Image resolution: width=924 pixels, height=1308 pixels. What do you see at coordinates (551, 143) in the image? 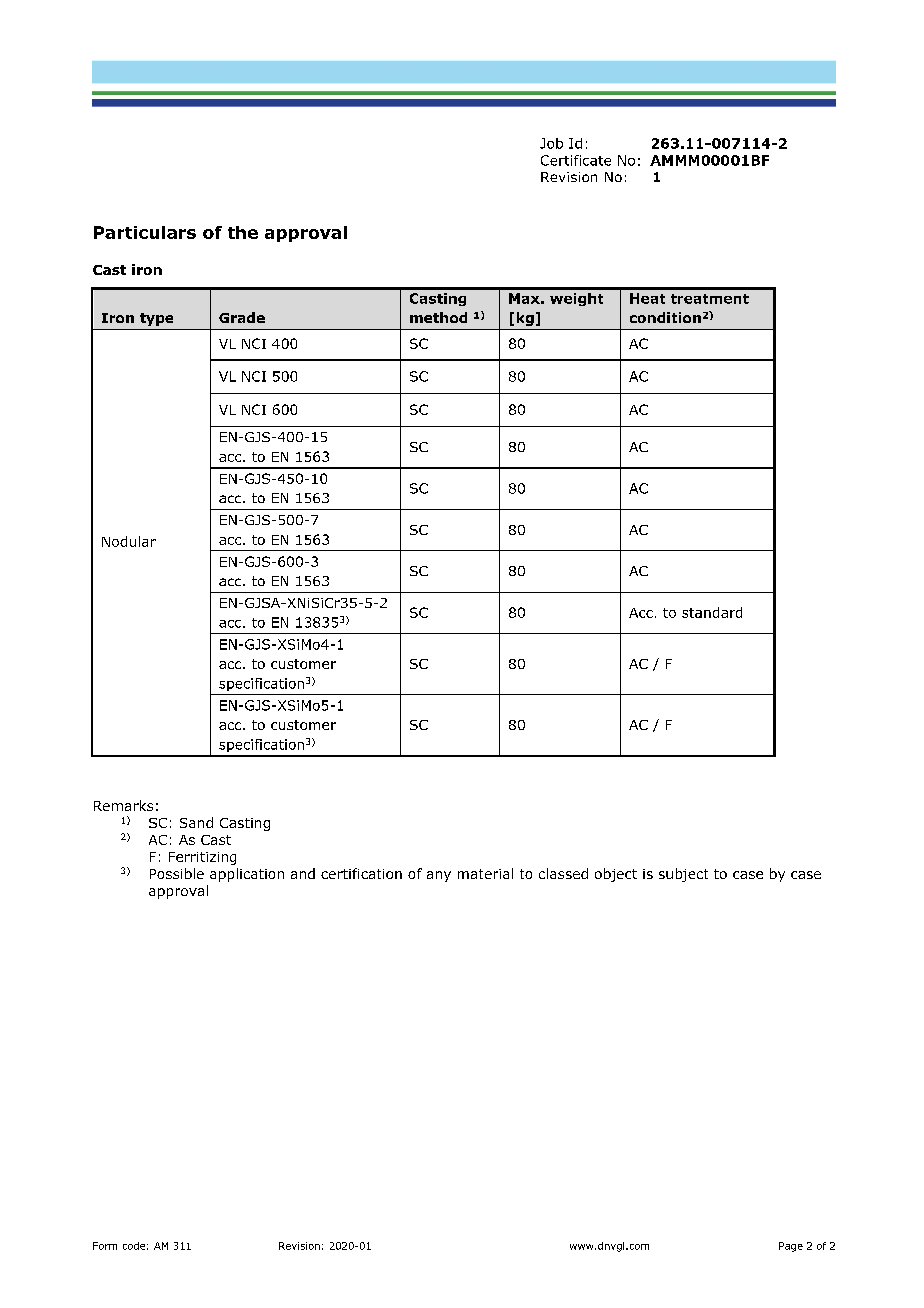
I see `Job` at bounding box center [551, 143].
